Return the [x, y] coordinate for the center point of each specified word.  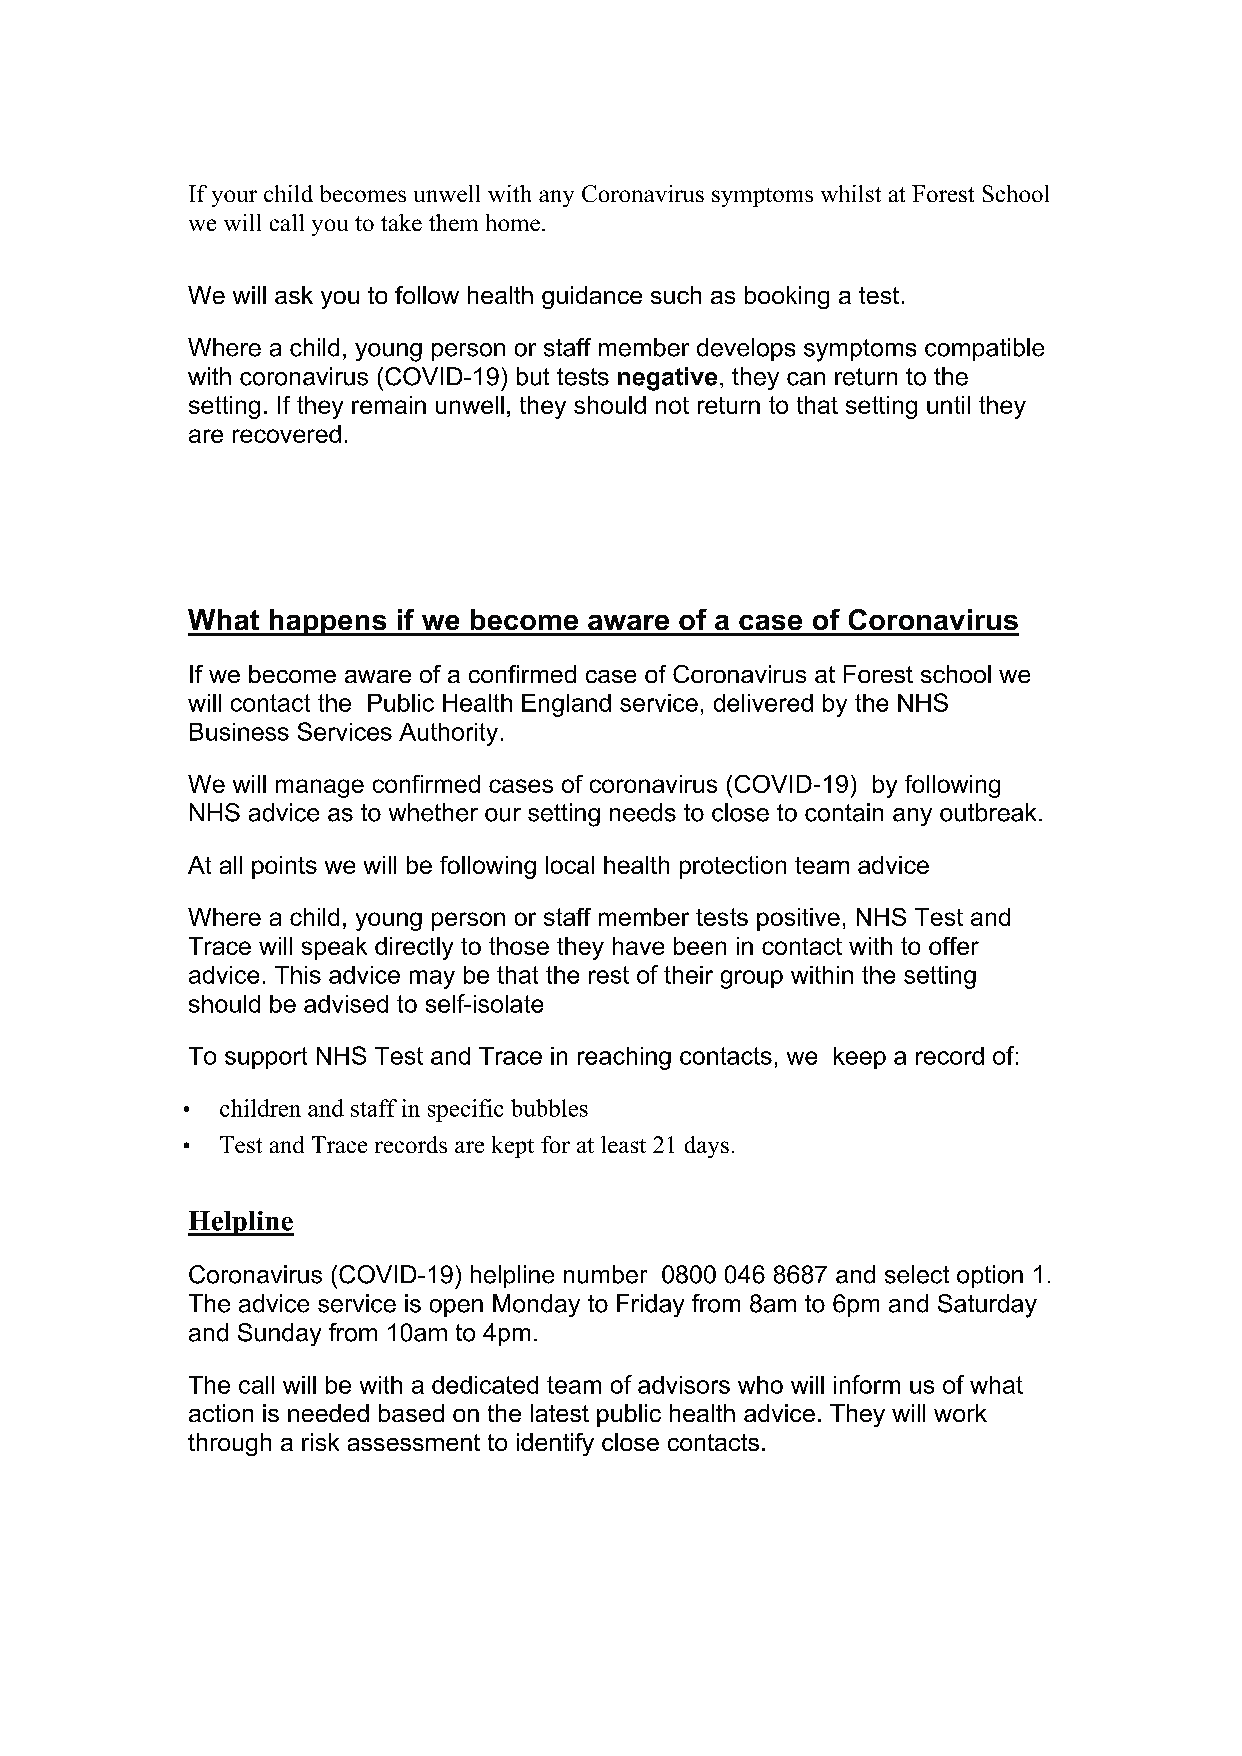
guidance [592, 297]
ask [294, 295]
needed [328, 1413]
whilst [851, 193]
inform [867, 1384]
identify [555, 1444]
